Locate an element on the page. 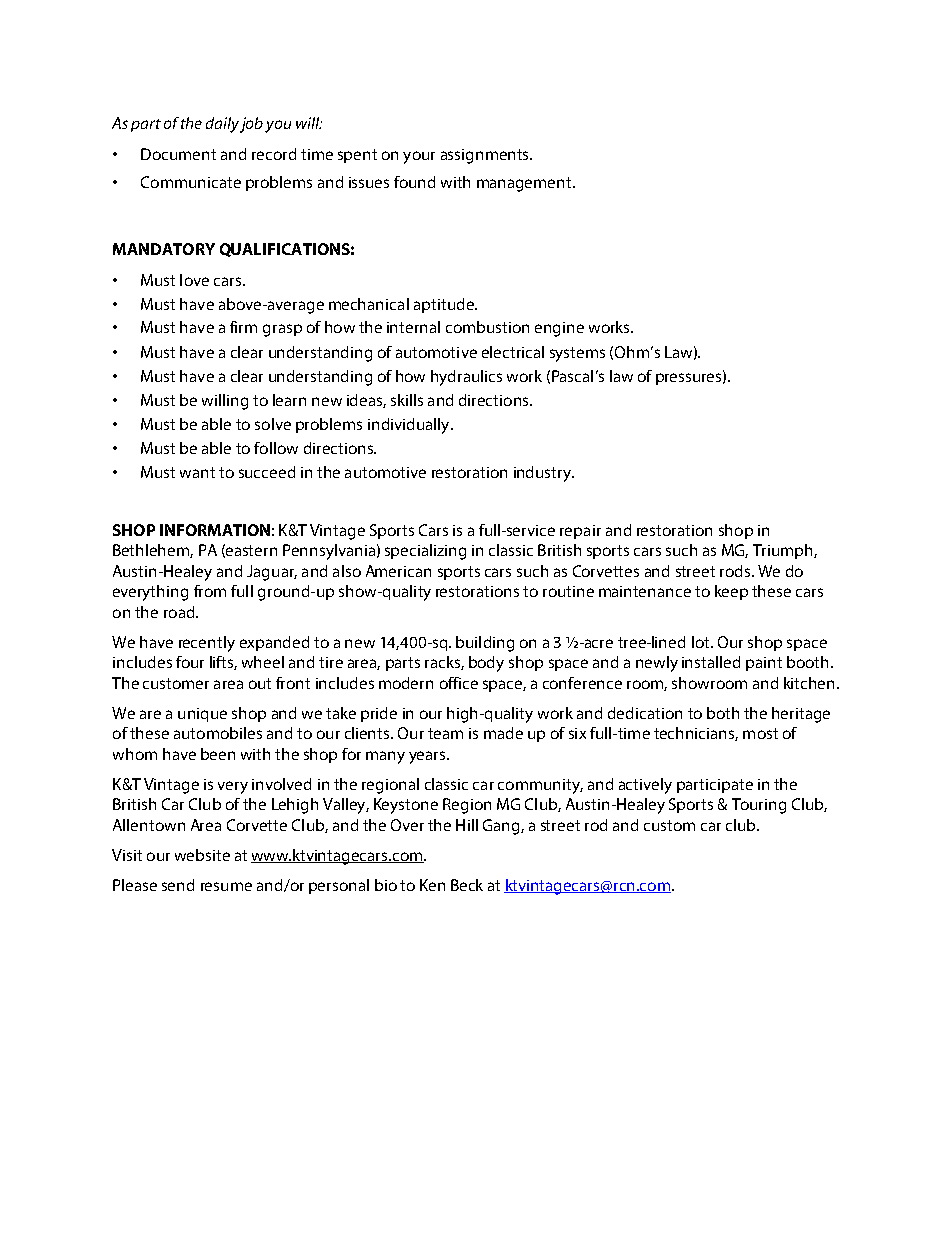 This document has width=952, height=1233. assignments is located at coordinates (486, 156).
